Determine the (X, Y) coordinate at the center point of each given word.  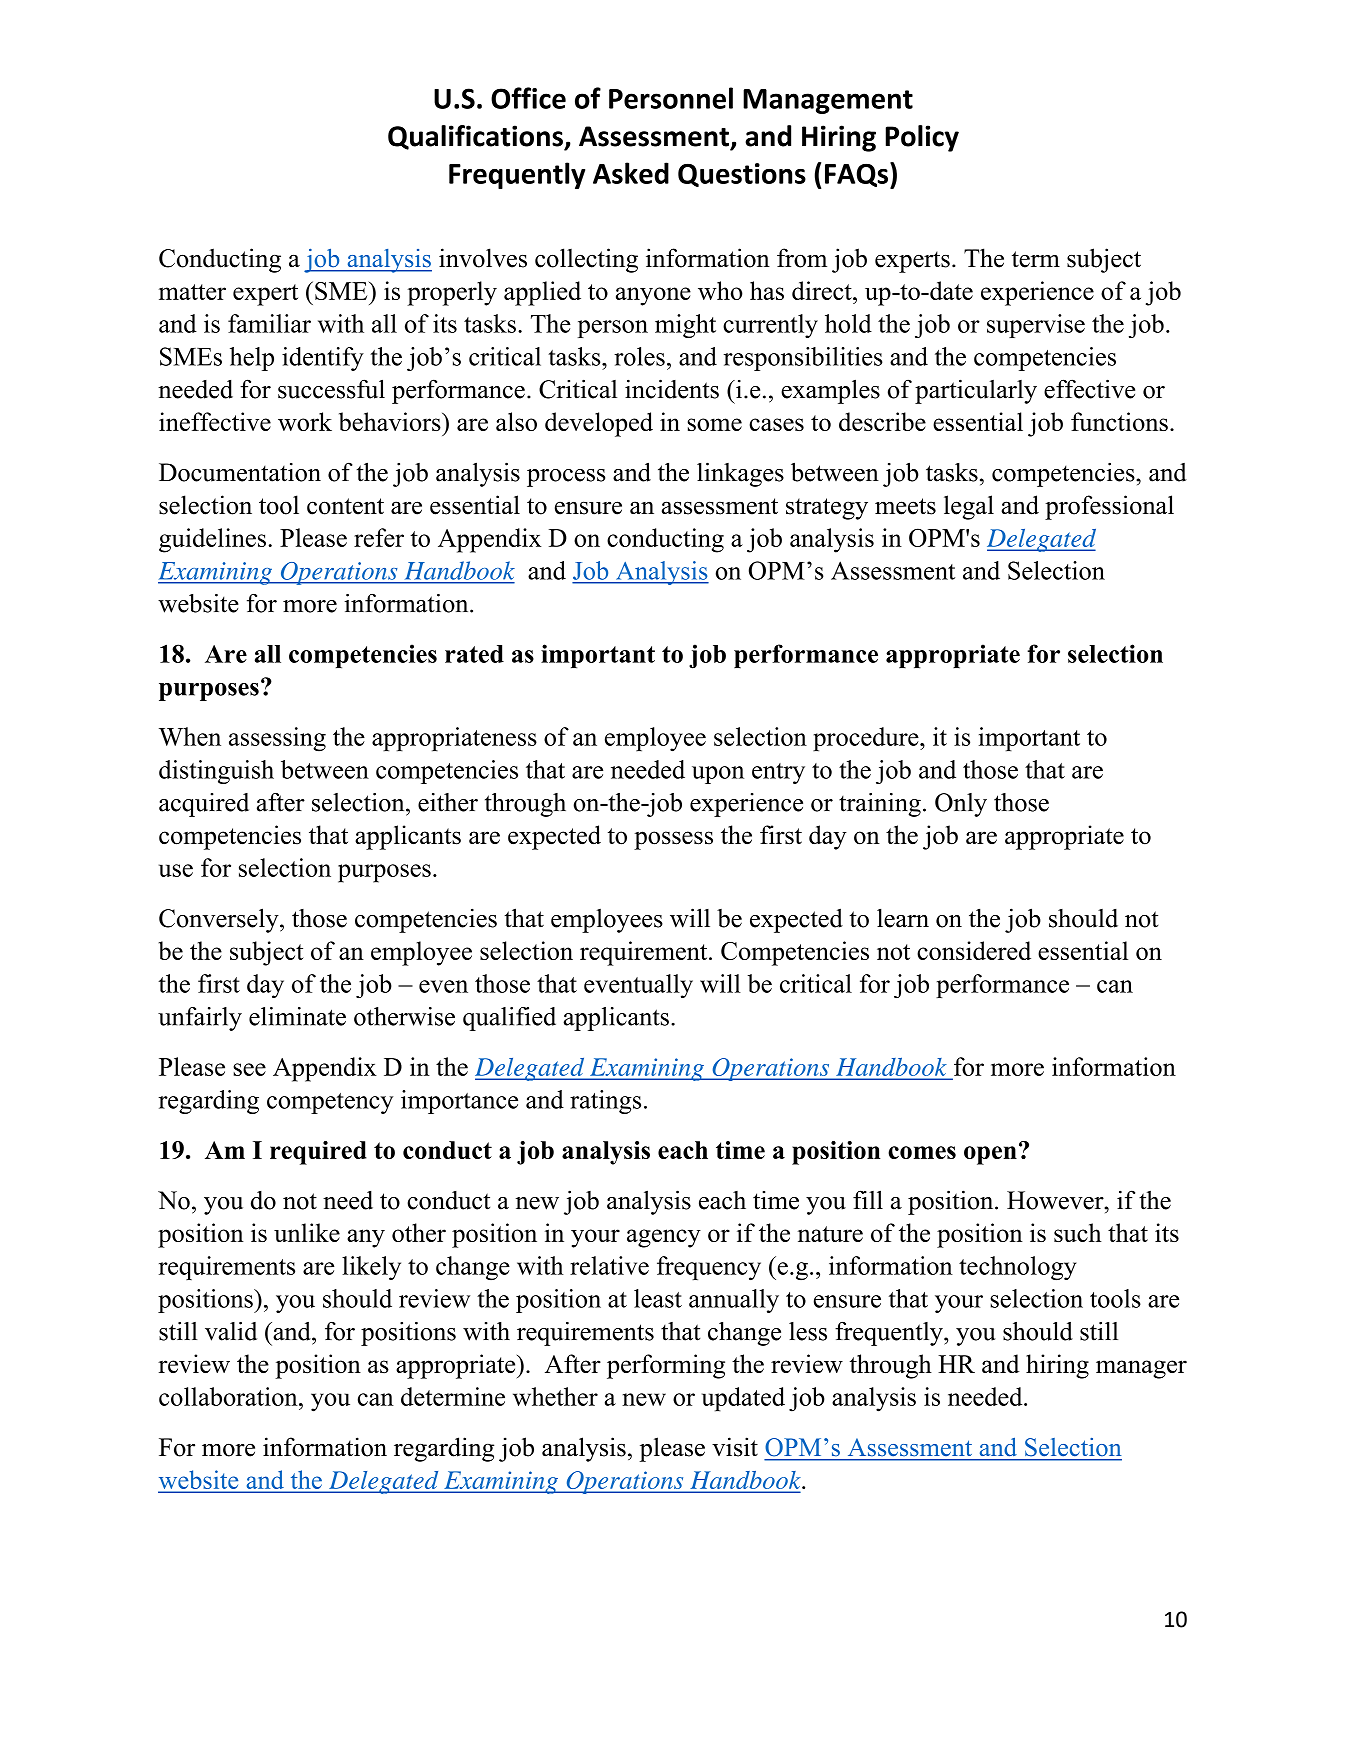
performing (666, 1366)
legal (969, 507)
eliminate (297, 1016)
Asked (631, 173)
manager (1141, 1369)
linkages (740, 474)
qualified (509, 1019)
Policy (922, 138)
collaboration (229, 1396)
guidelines (212, 540)
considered (974, 950)
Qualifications (476, 138)
